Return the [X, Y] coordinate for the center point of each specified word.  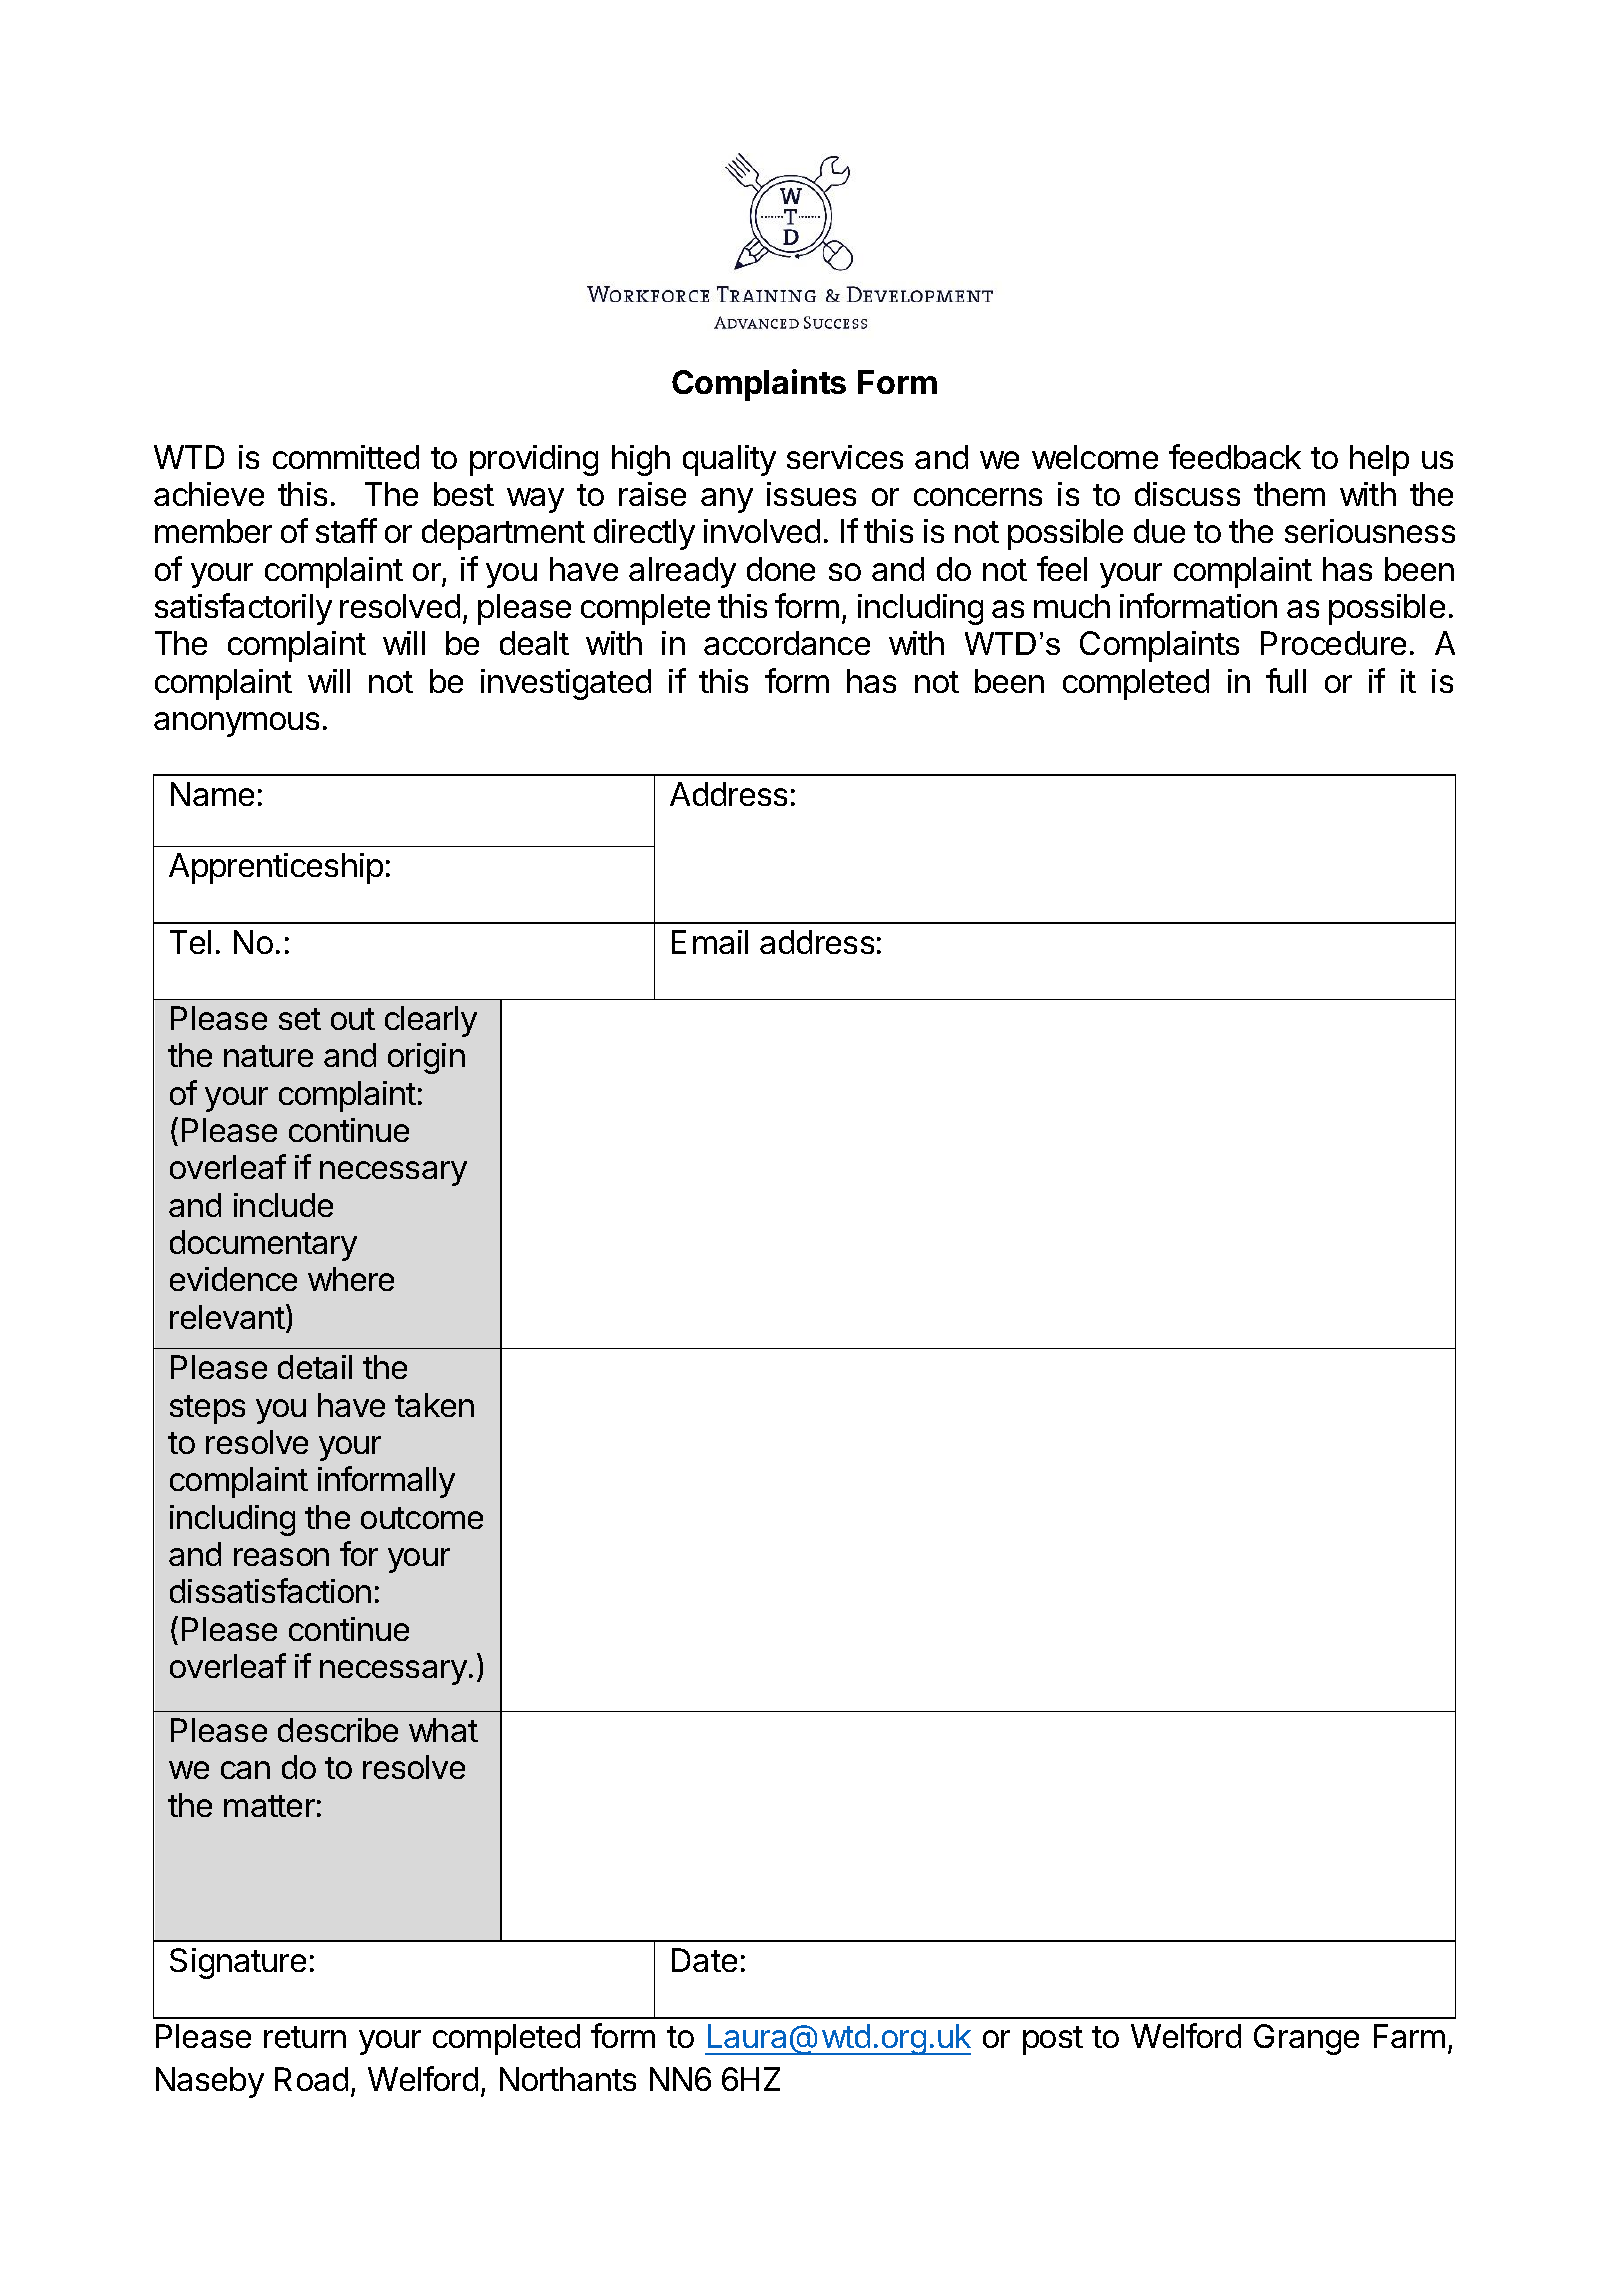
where [351, 1279]
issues [811, 494]
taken [434, 1405]
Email [710, 942]
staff [346, 530]
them [1289, 494]
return [305, 2037]
